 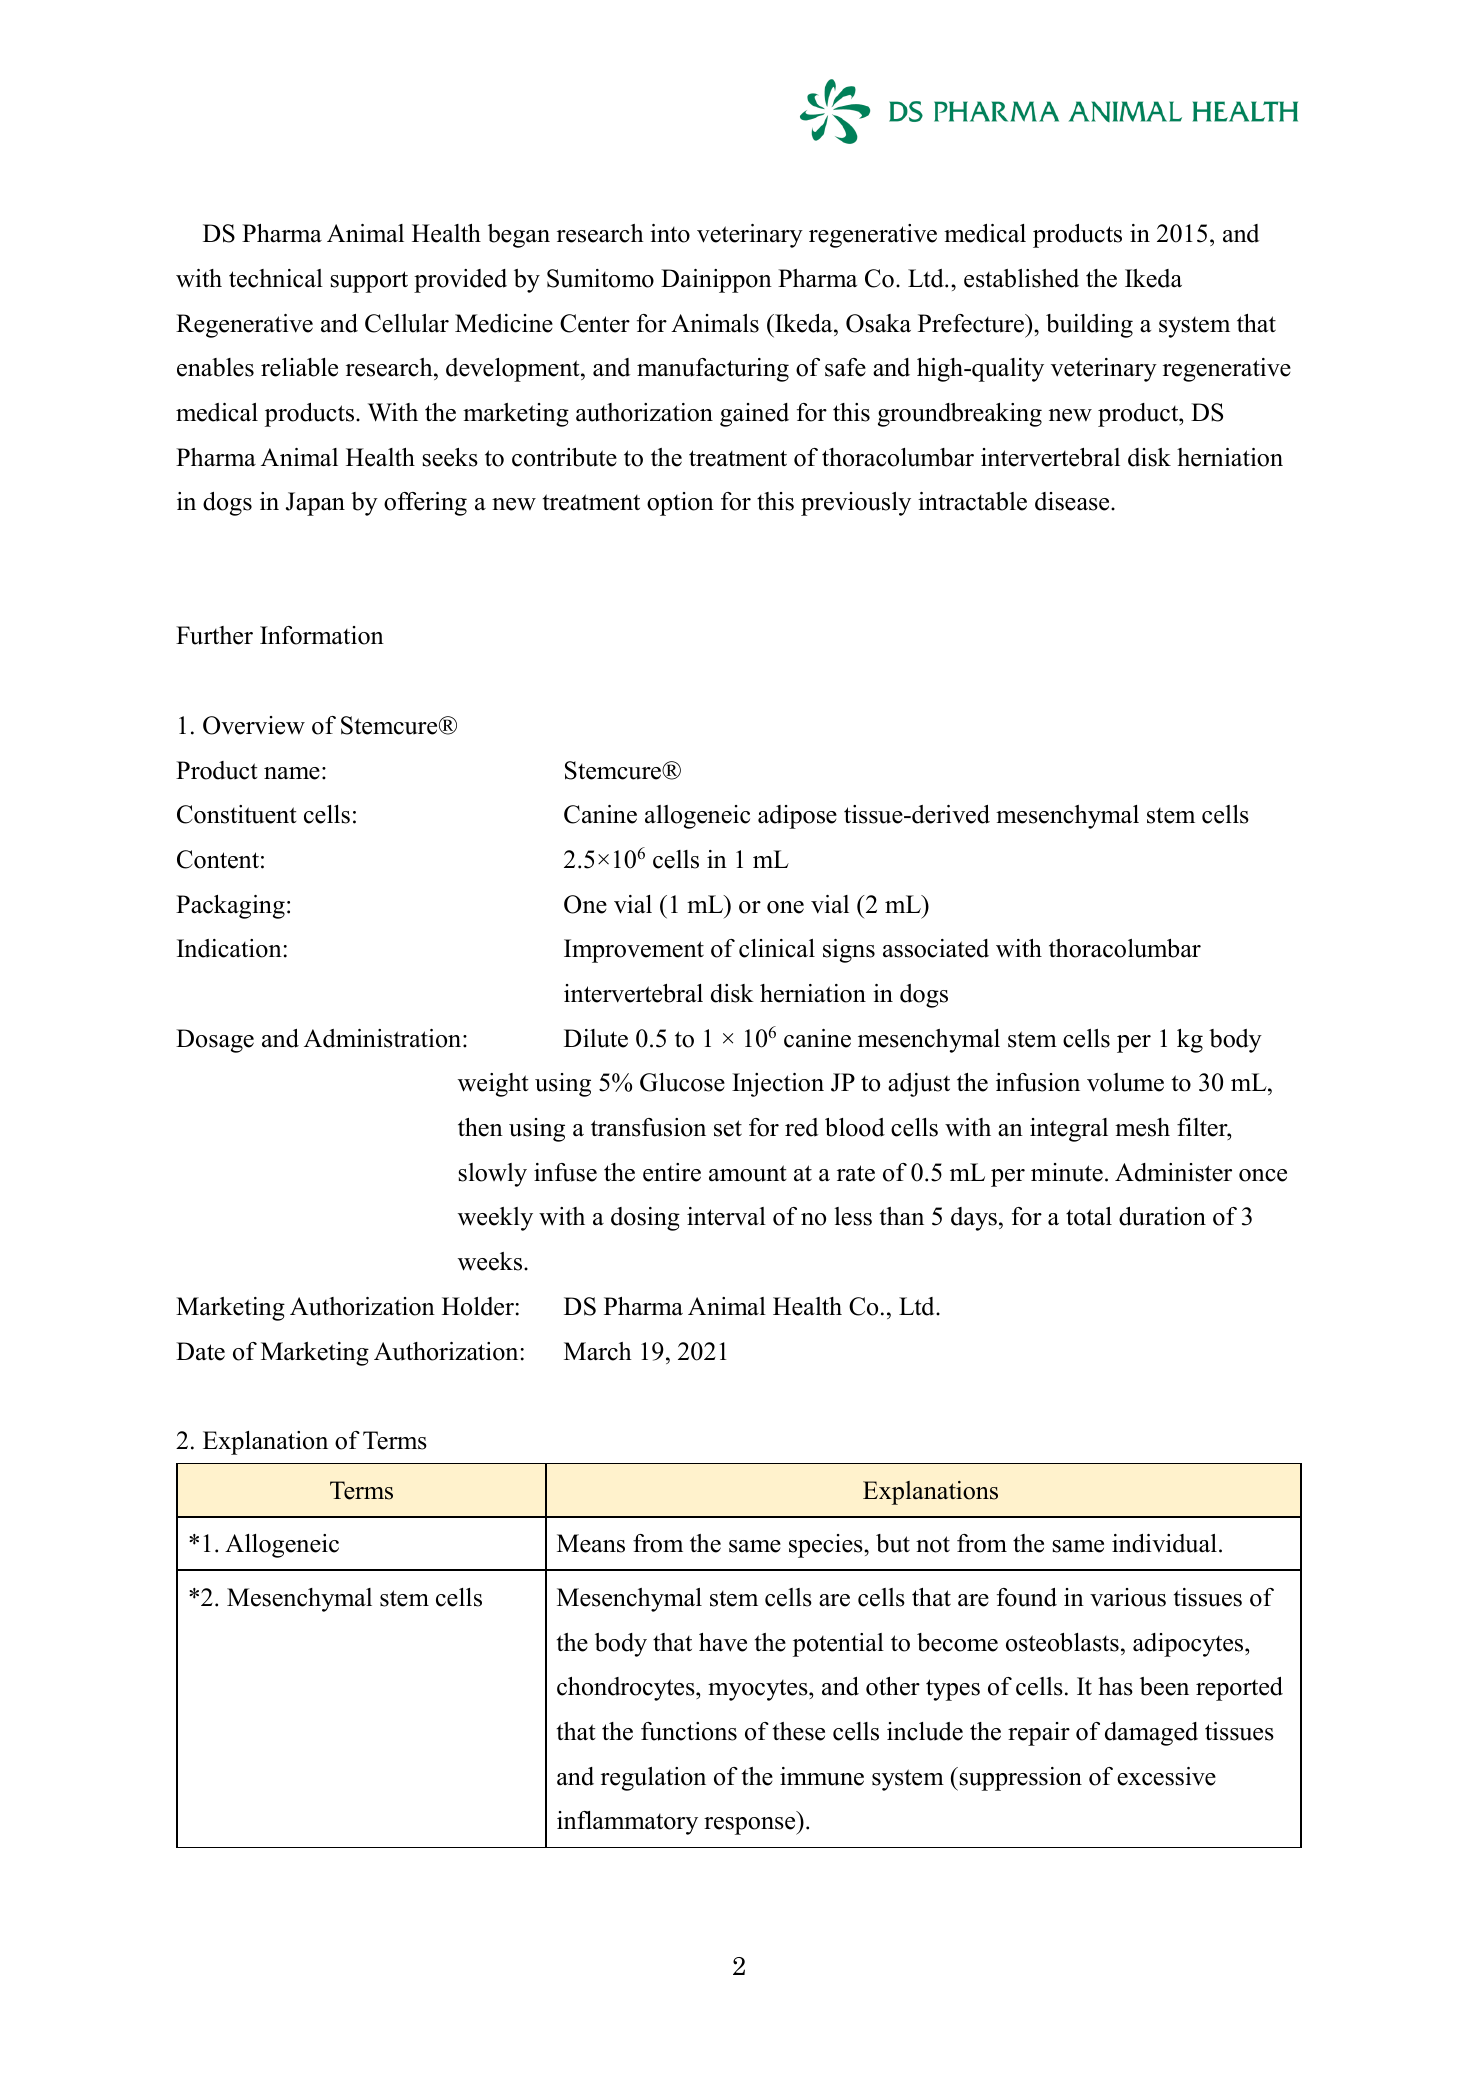 I want to click on building, so click(x=1089, y=326).
